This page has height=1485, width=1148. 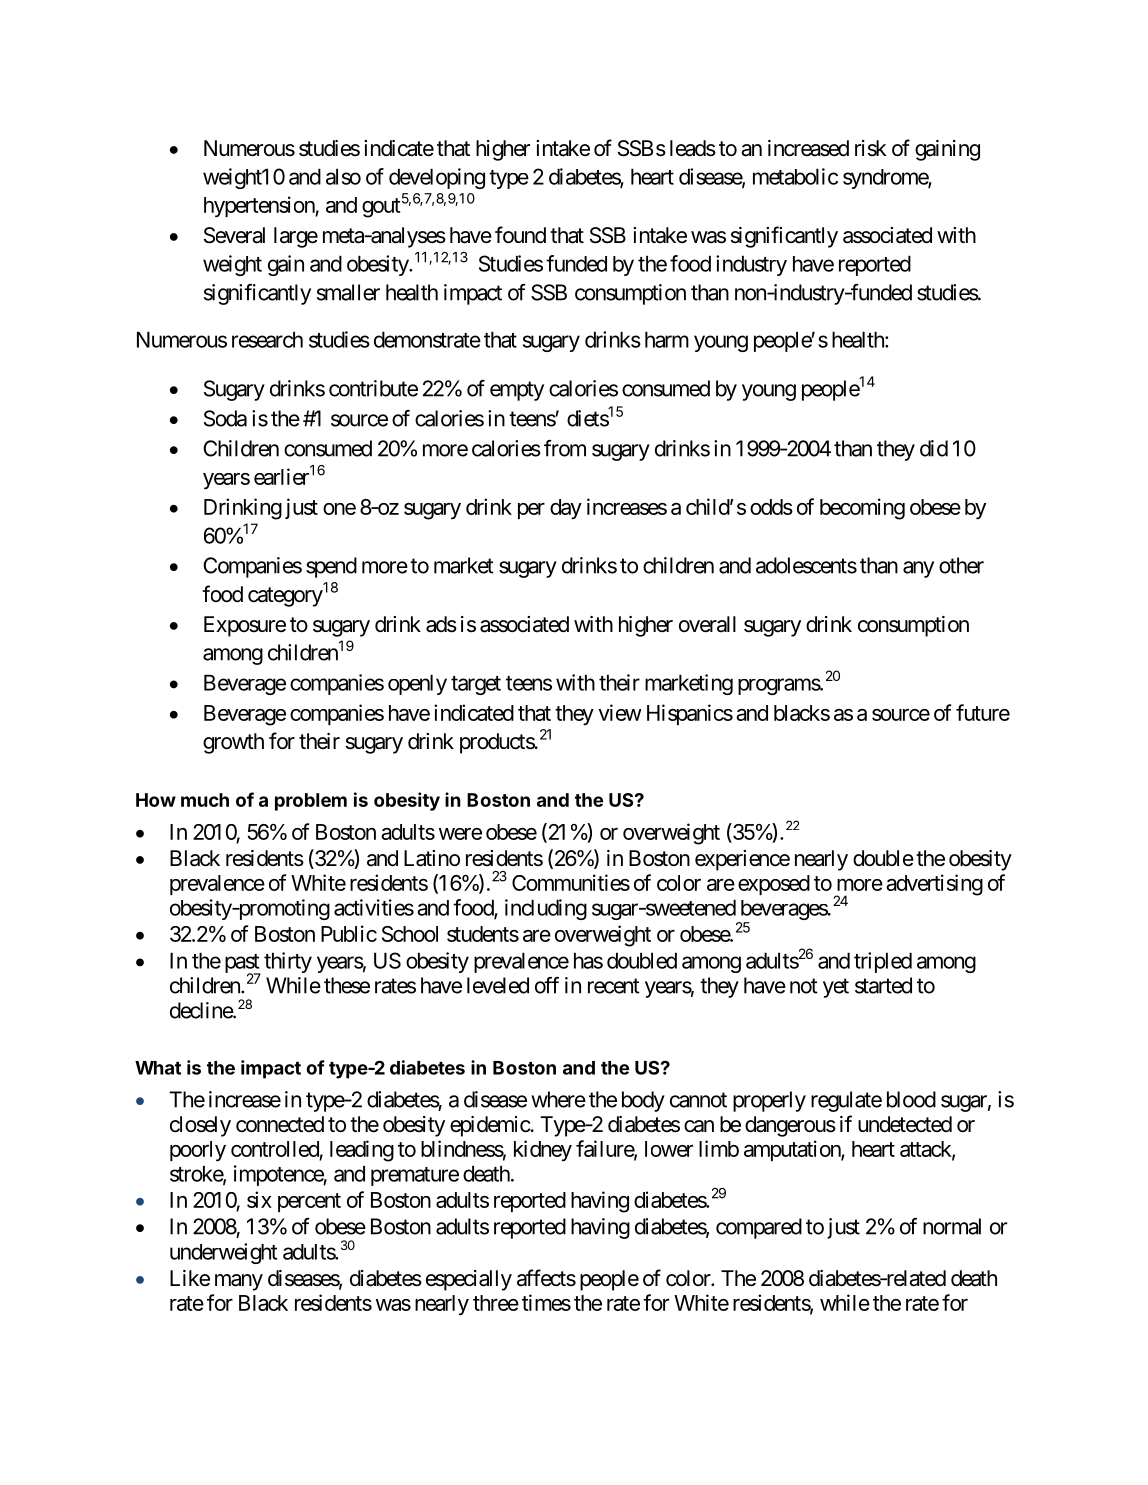 What do you see at coordinates (243, 965) in the page?
I see `past` at bounding box center [243, 965].
